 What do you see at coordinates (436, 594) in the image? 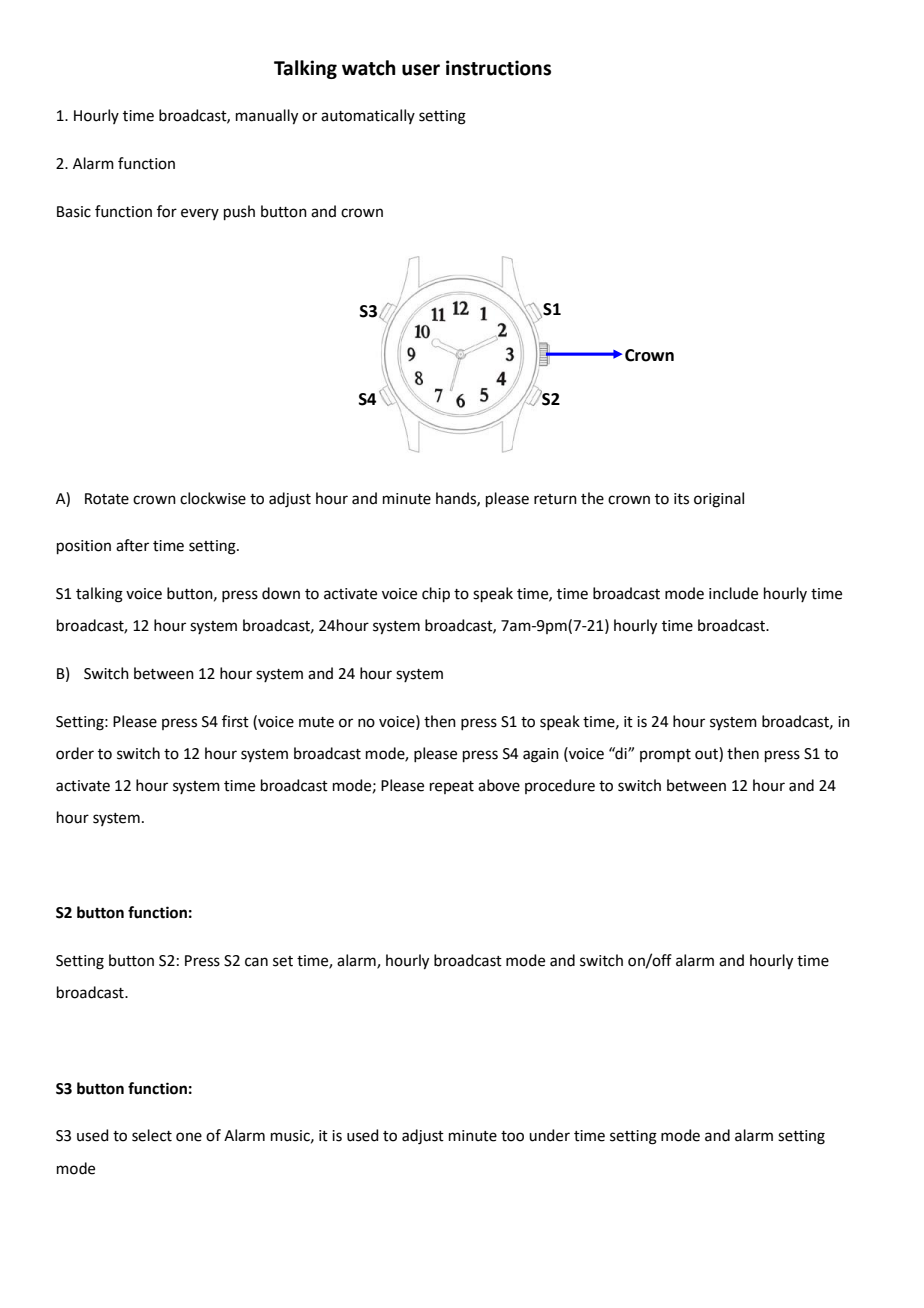
I see `chip` at bounding box center [436, 594].
